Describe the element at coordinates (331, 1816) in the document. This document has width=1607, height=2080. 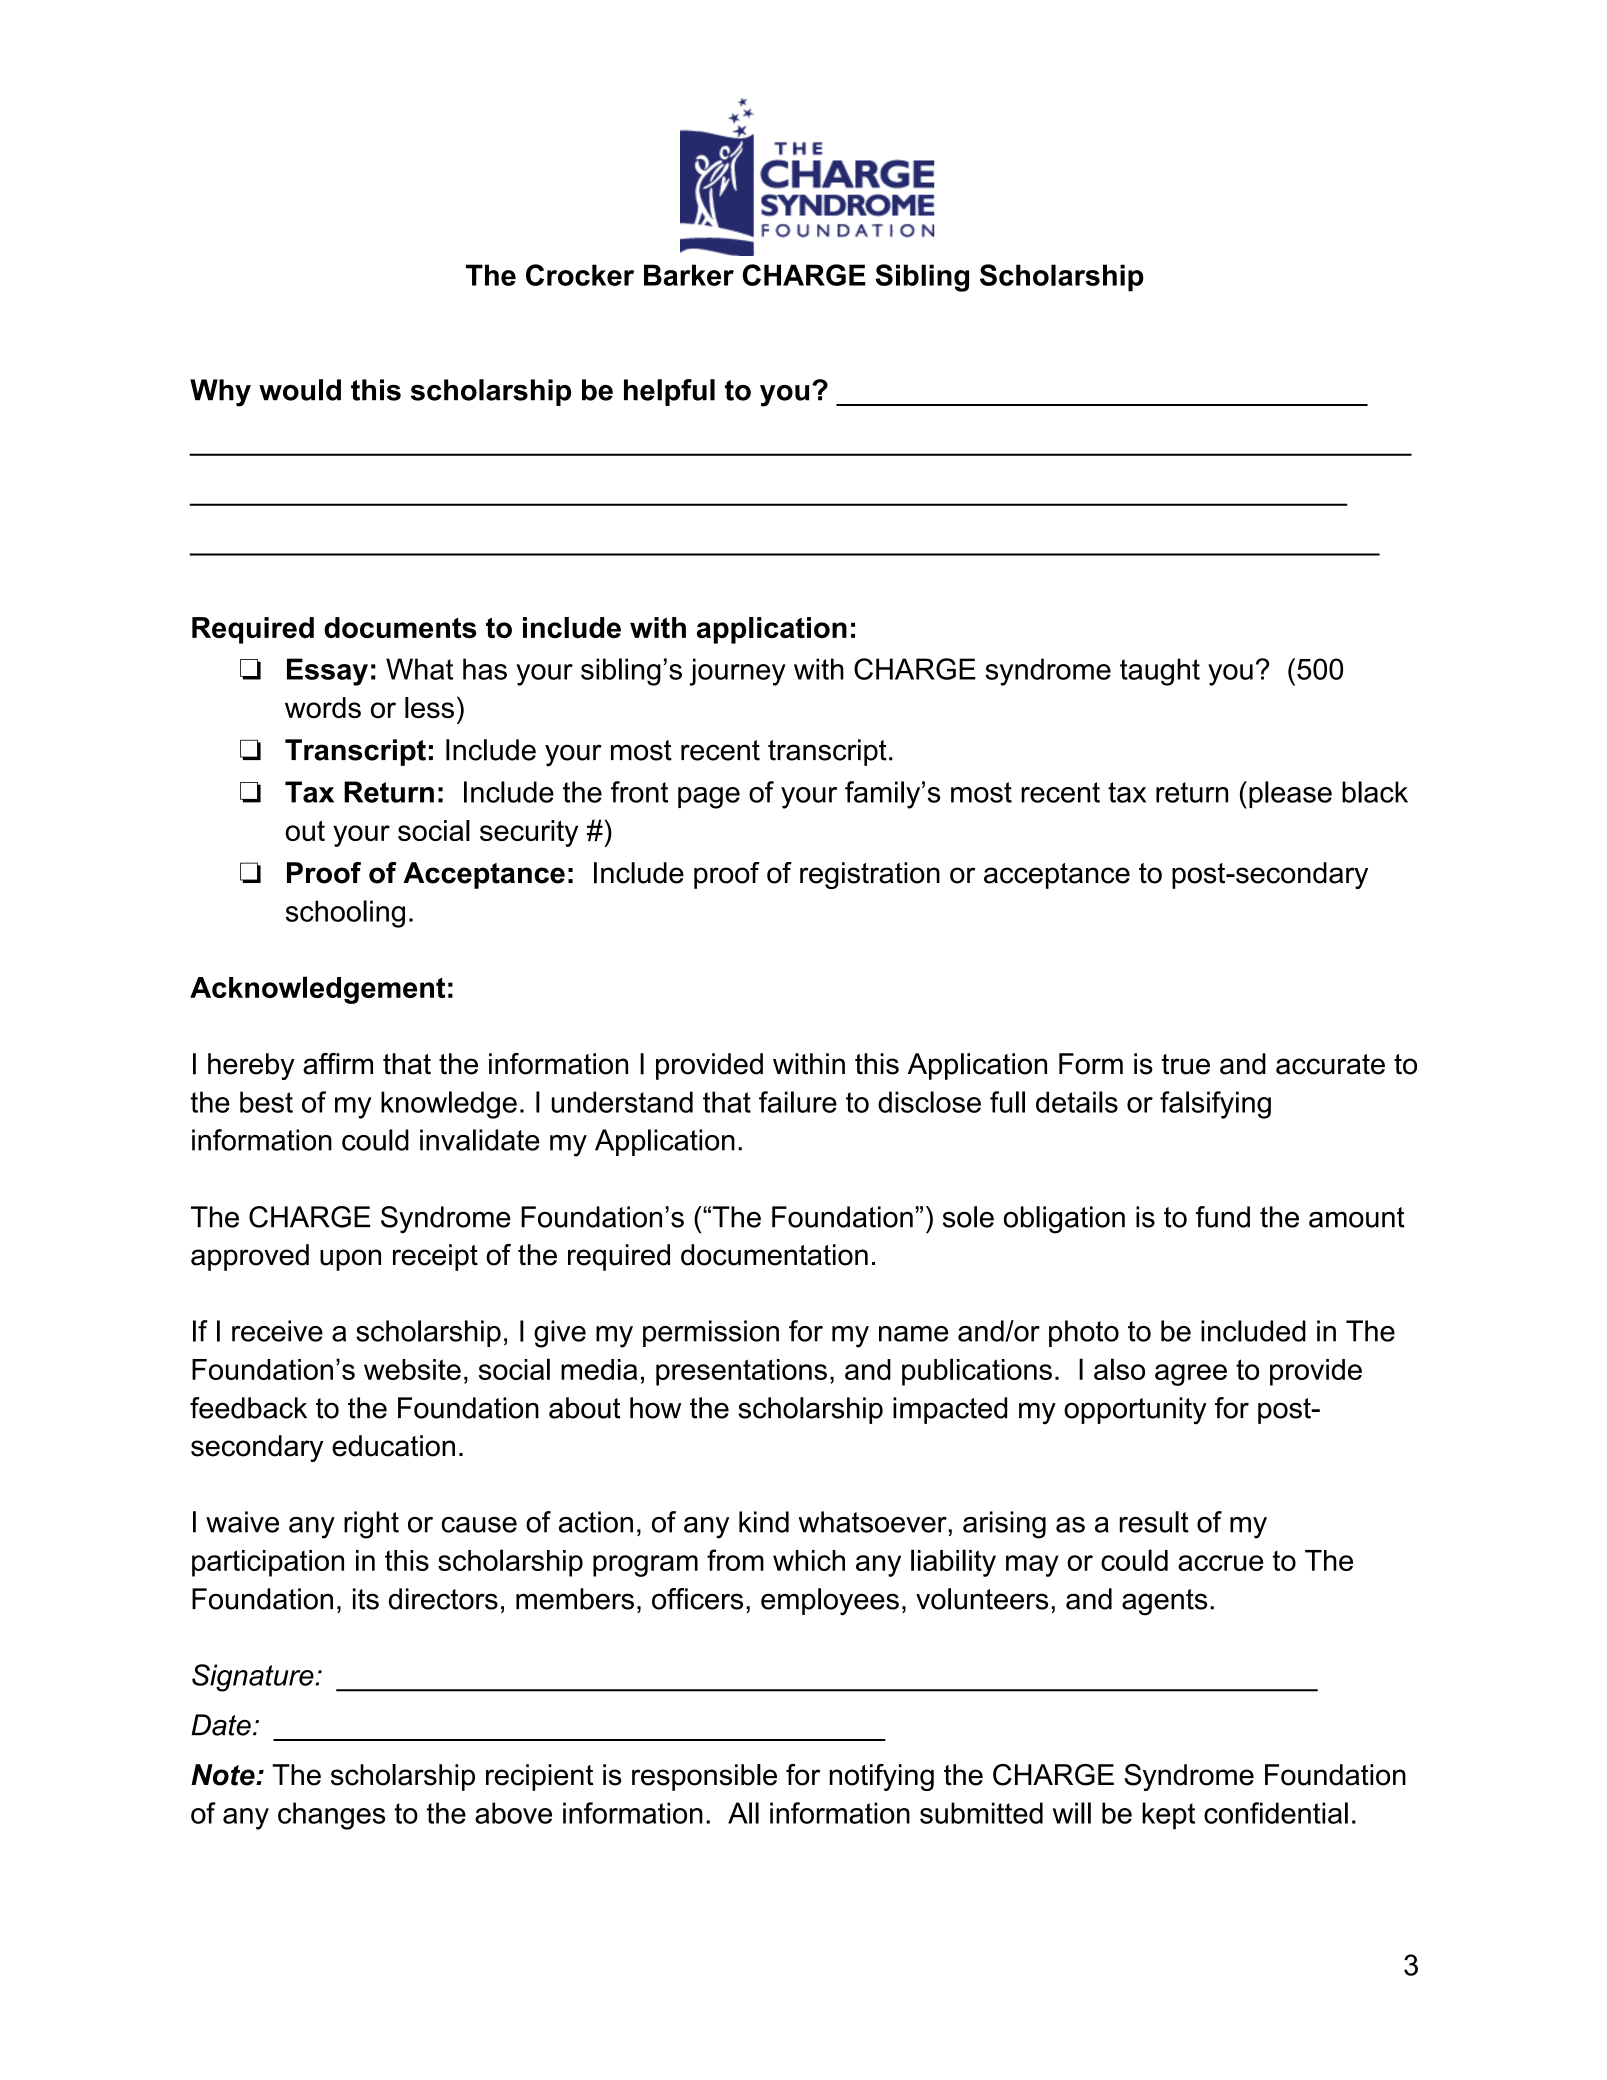
I see `changes` at that location.
